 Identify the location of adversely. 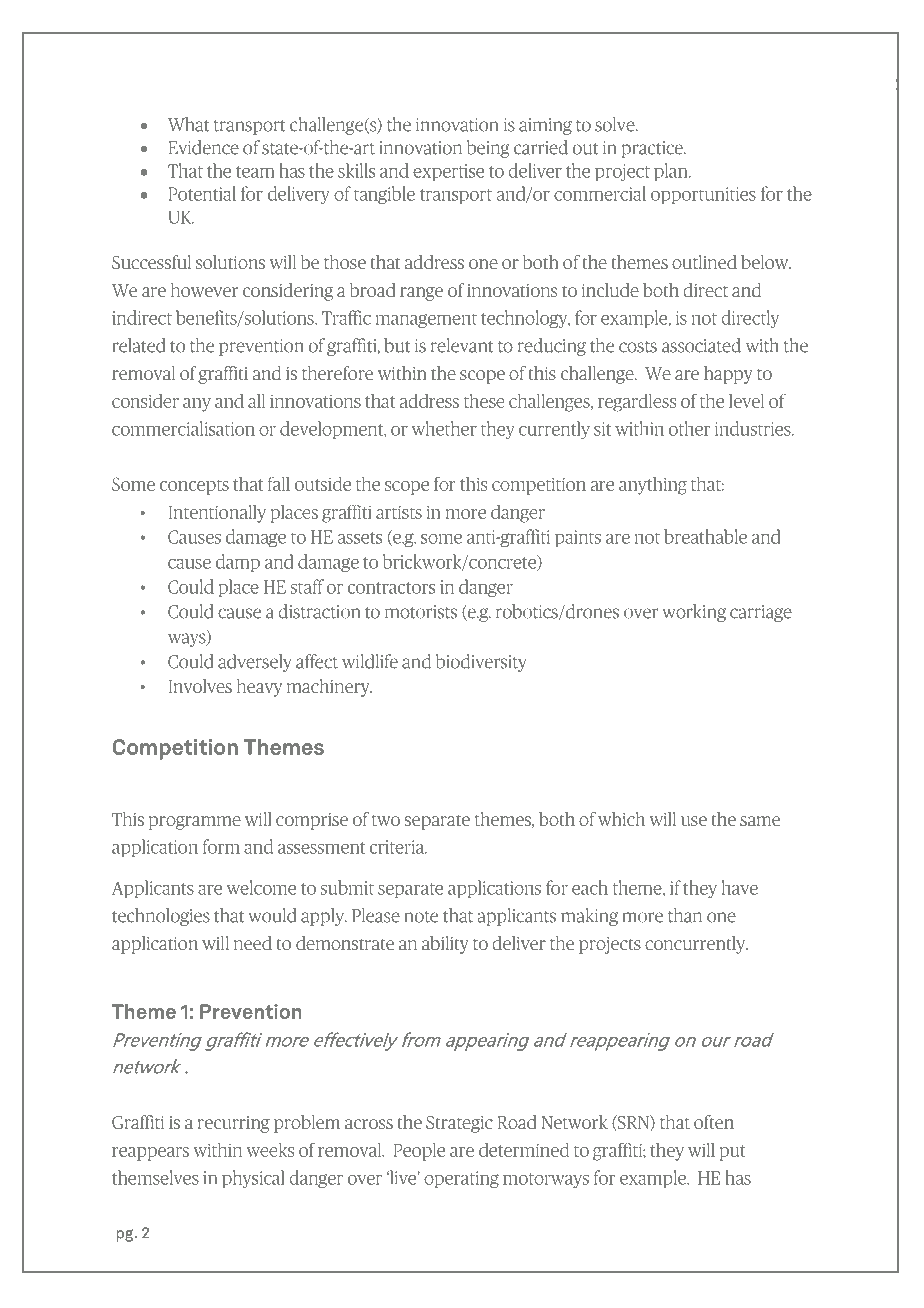
(255, 663).
